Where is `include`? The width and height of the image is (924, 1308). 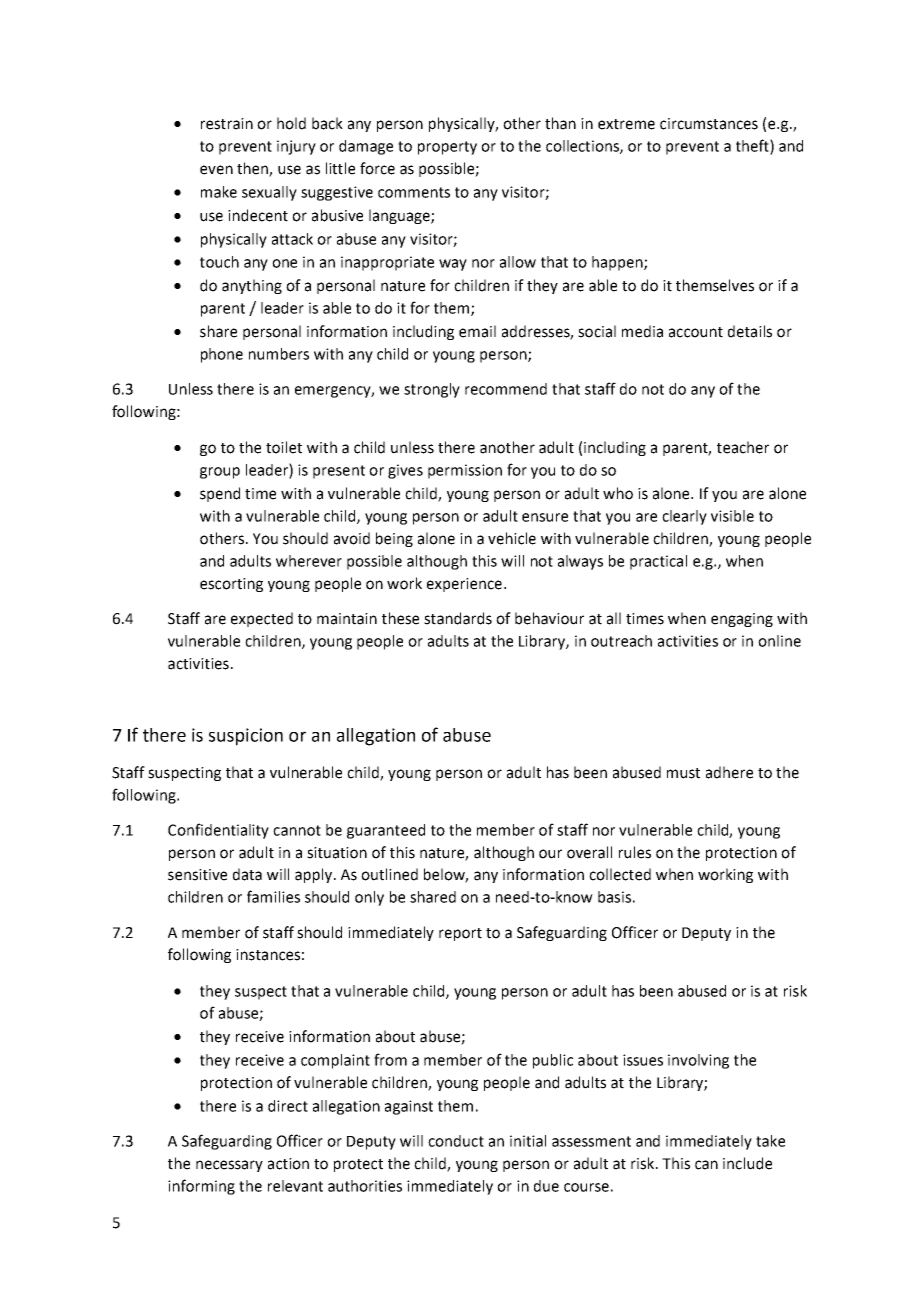 include is located at coordinates (747, 1163).
